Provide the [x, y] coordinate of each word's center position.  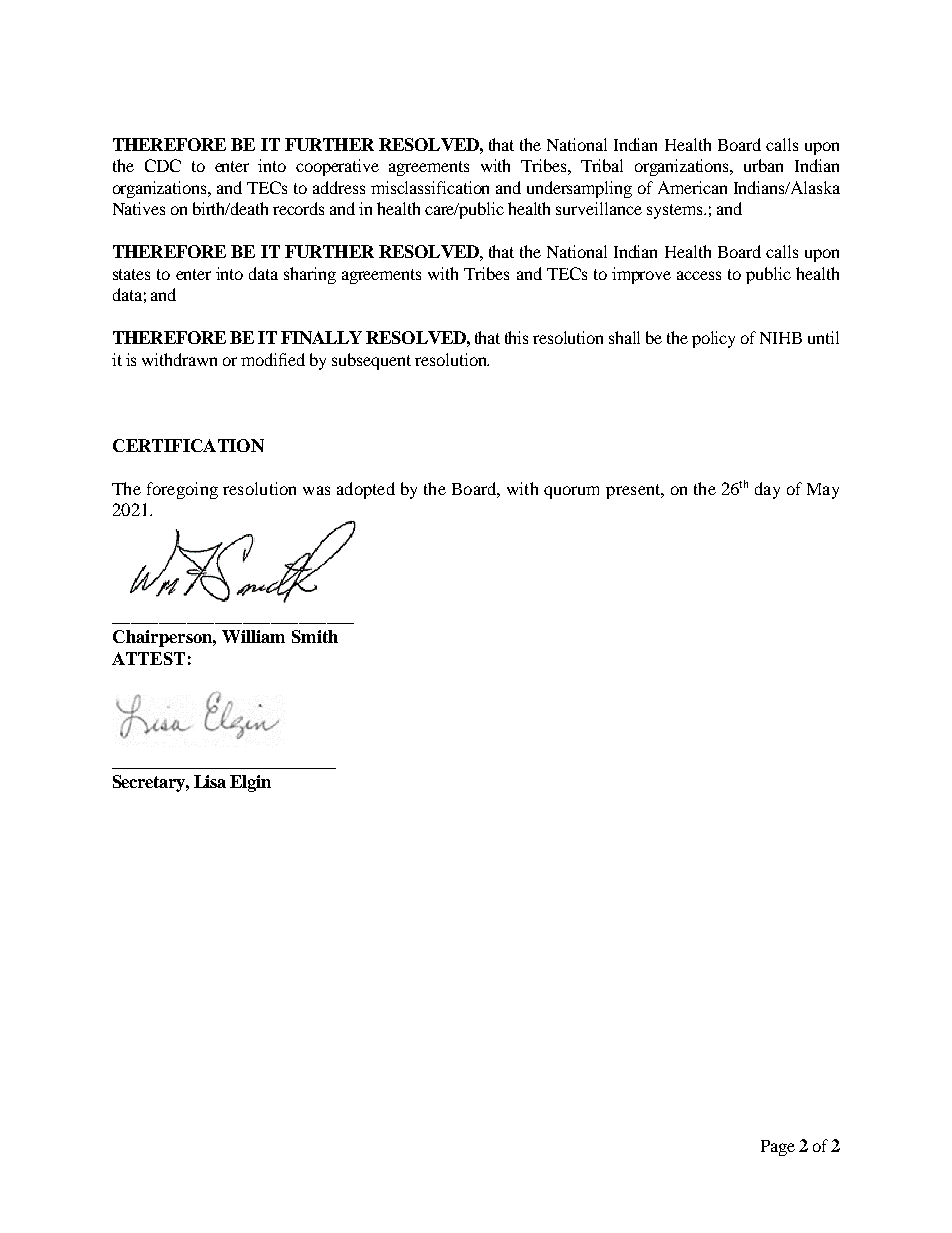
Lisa [210, 781]
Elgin [250, 783]
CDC [163, 165]
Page [778, 1148]
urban [763, 165]
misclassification [430, 187]
